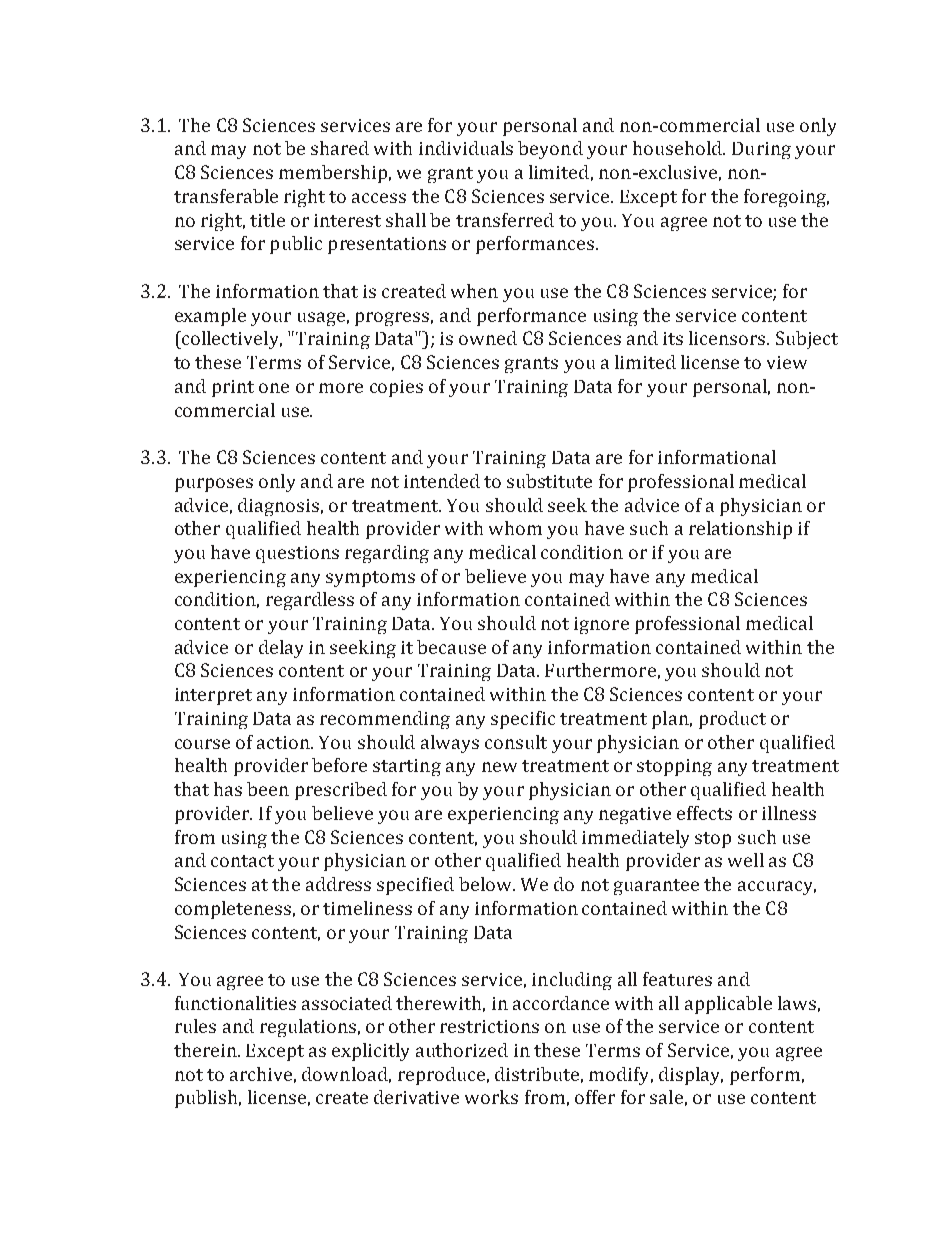 This screenshot has width=952, height=1233. Describe the element at coordinates (267, 220) in the screenshot. I see `title` at that location.
